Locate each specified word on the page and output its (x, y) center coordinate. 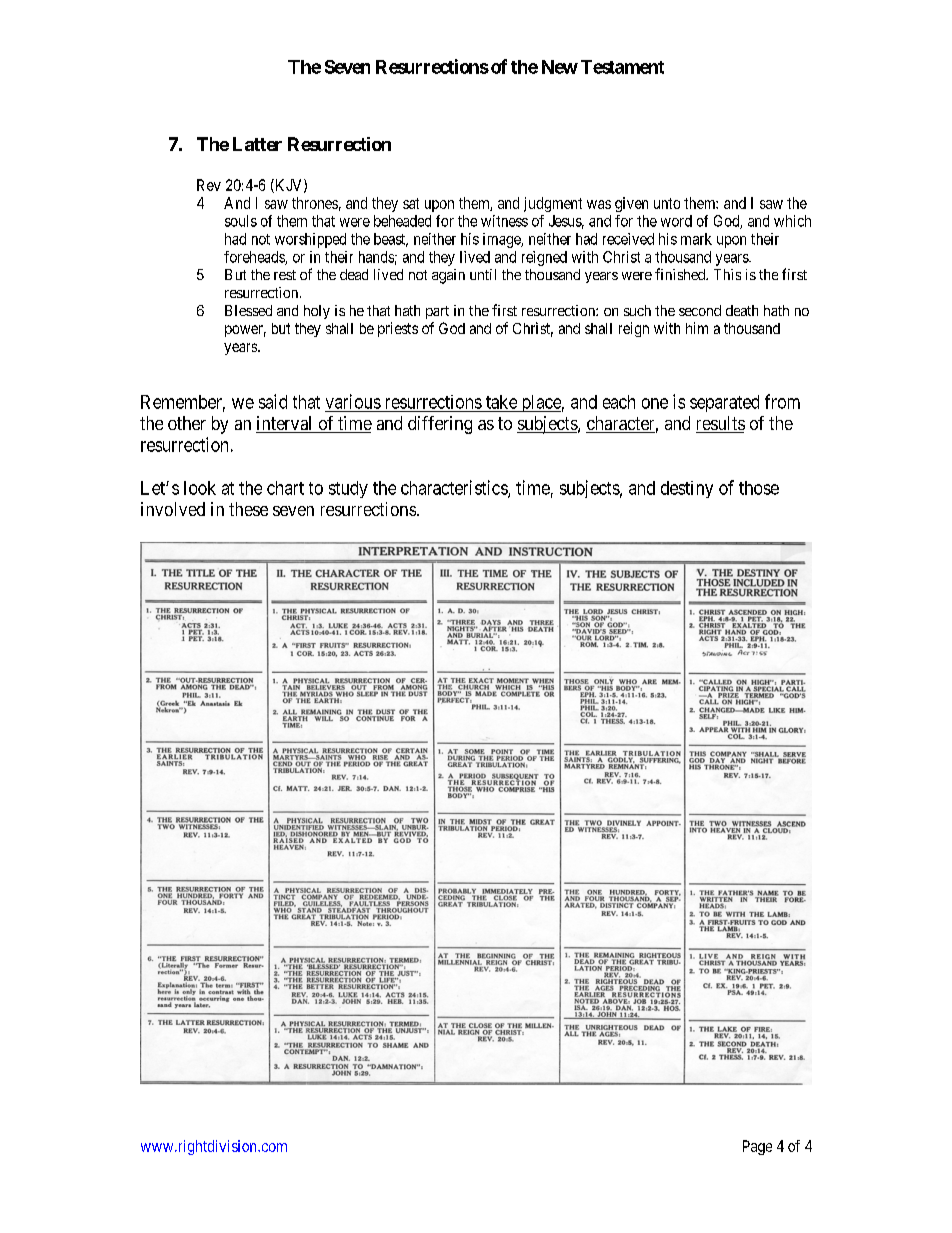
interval (285, 424)
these (248, 509)
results (720, 424)
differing (440, 425)
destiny (687, 489)
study (348, 489)
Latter (257, 144)
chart (285, 488)
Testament (622, 67)
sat (411, 203)
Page (757, 1147)
